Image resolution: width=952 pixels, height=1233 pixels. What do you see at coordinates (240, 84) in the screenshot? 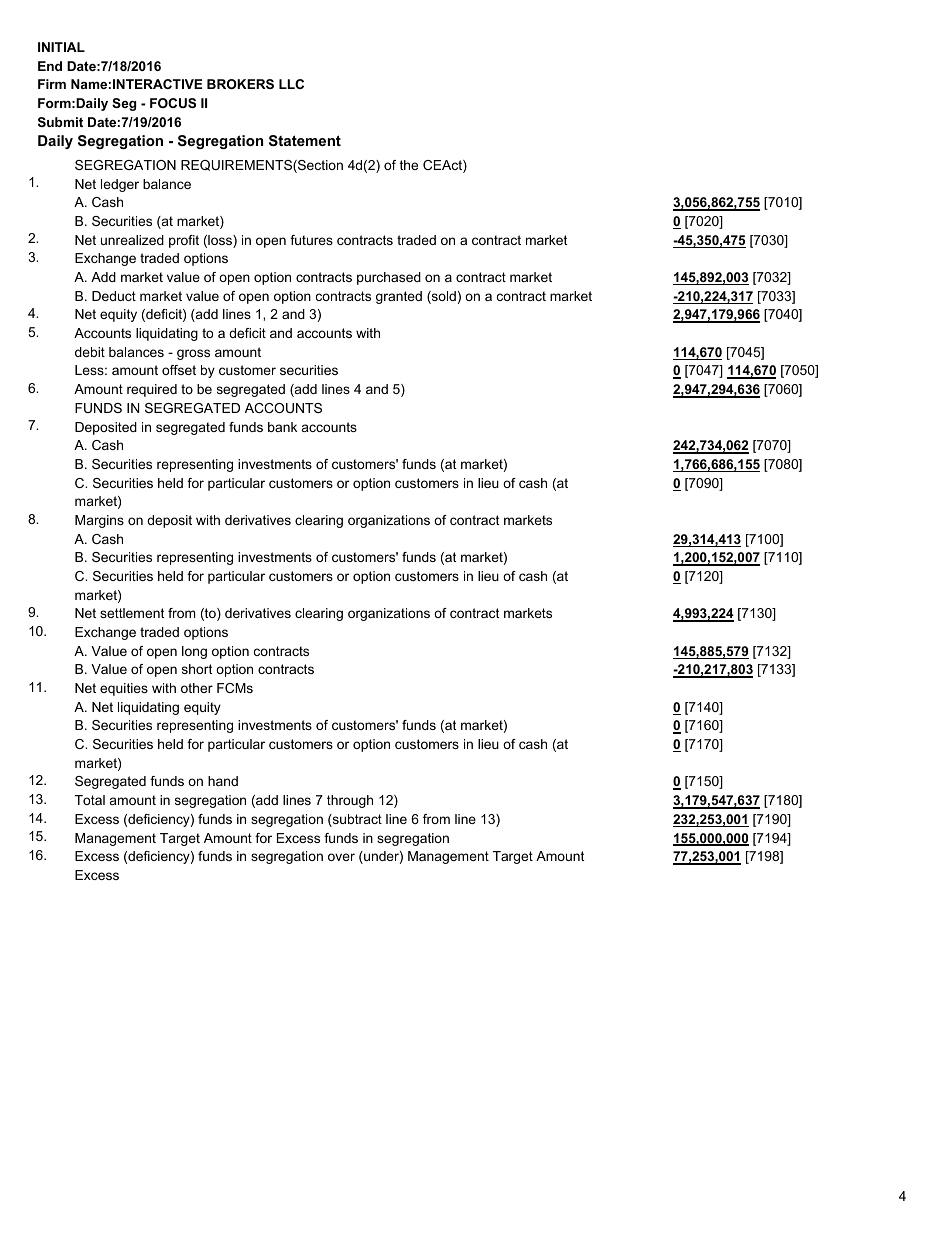
I see `BROKERS` at bounding box center [240, 84].
